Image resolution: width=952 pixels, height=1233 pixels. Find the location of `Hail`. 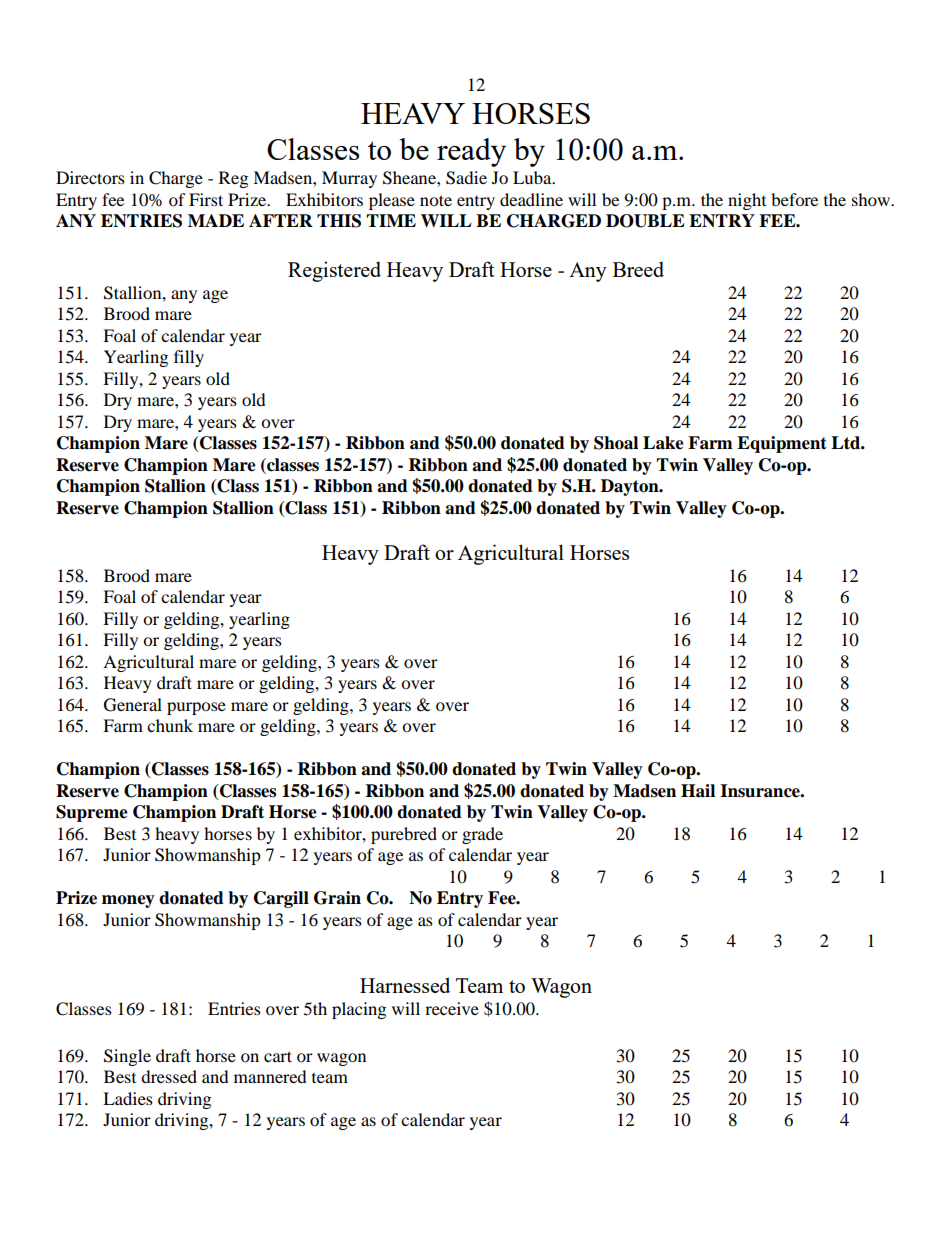

Hail is located at coordinates (698, 791).
